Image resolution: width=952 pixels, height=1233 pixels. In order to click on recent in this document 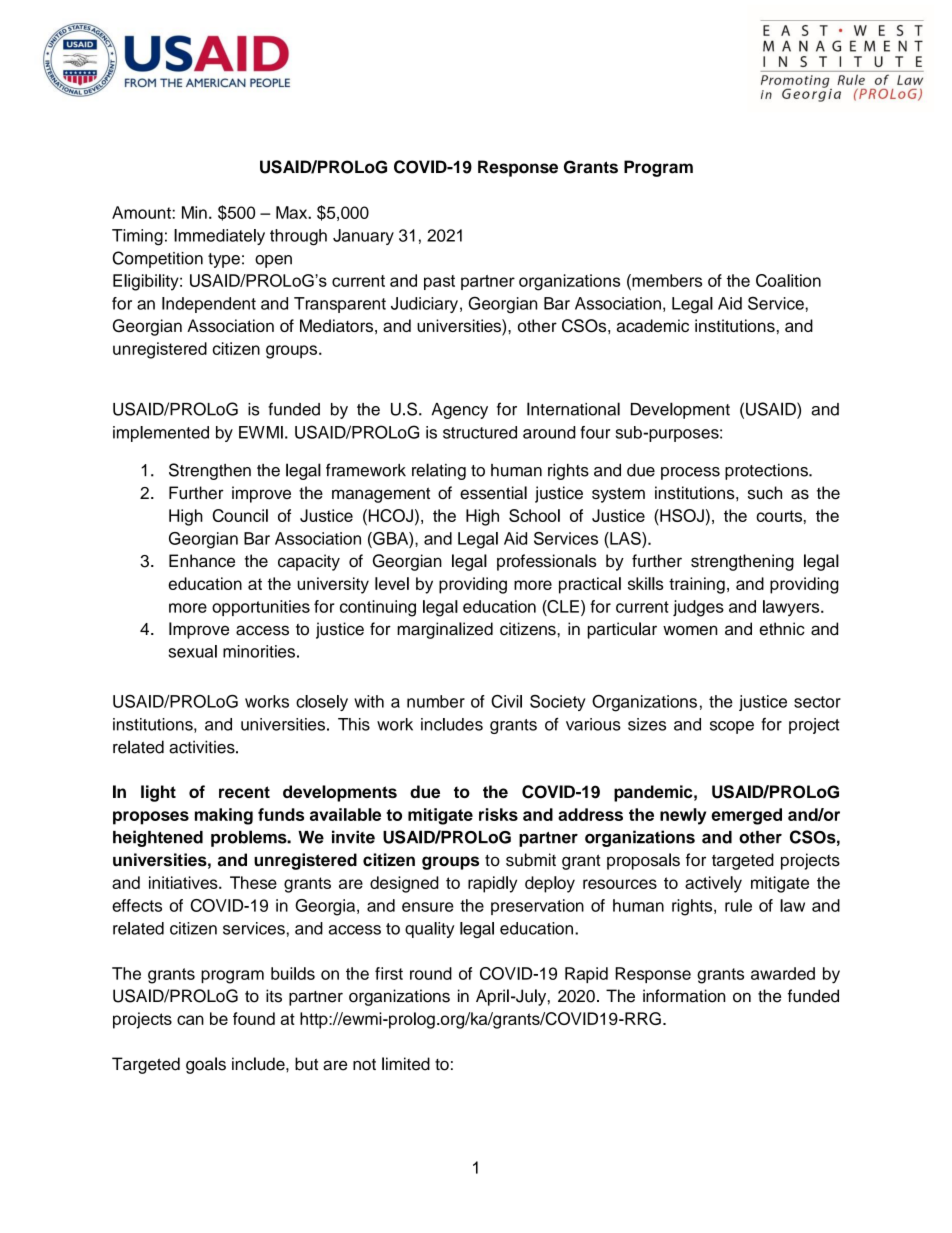, I will do `click(244, 792)`.
